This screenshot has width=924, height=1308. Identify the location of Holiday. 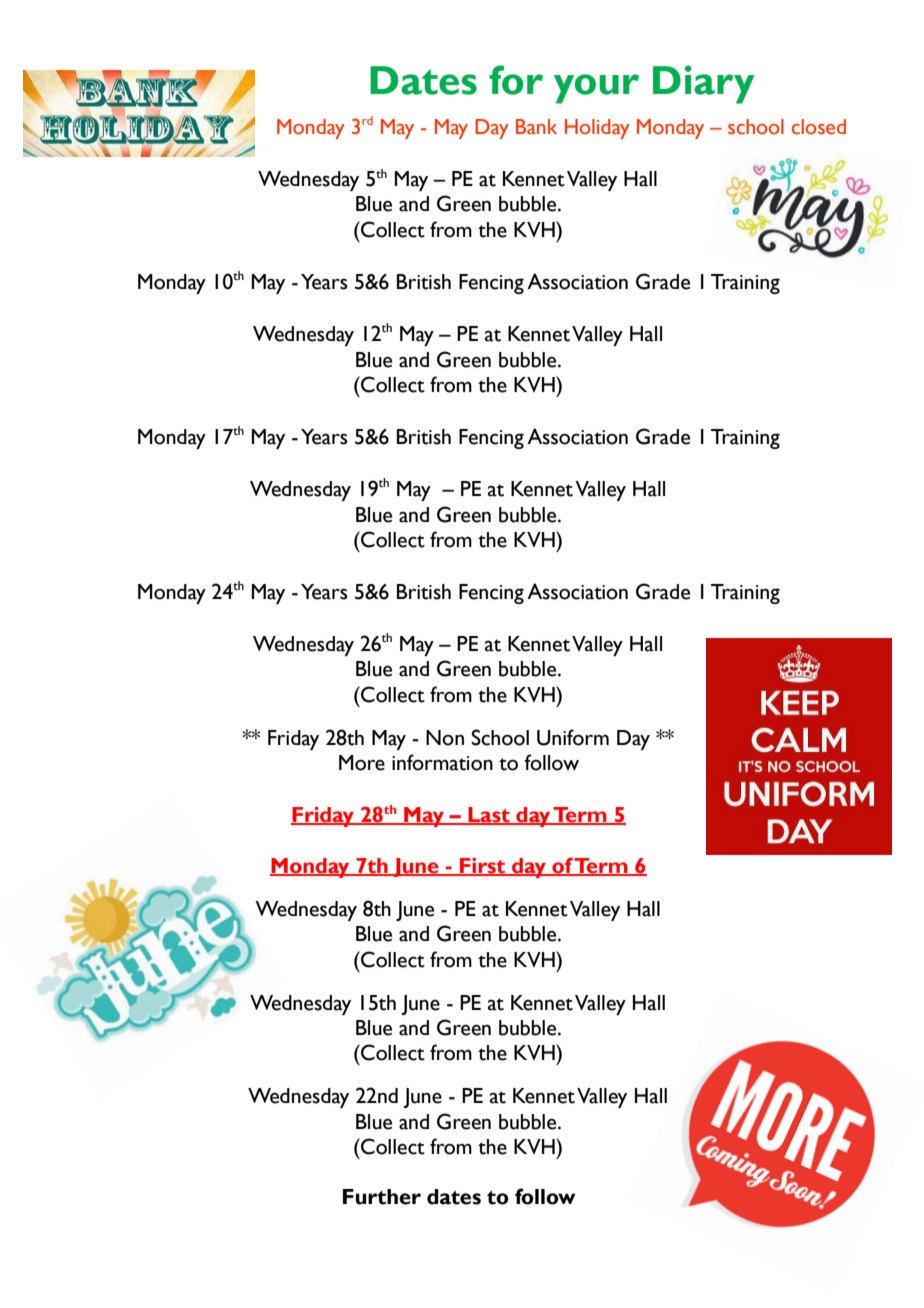
(597, 129).
